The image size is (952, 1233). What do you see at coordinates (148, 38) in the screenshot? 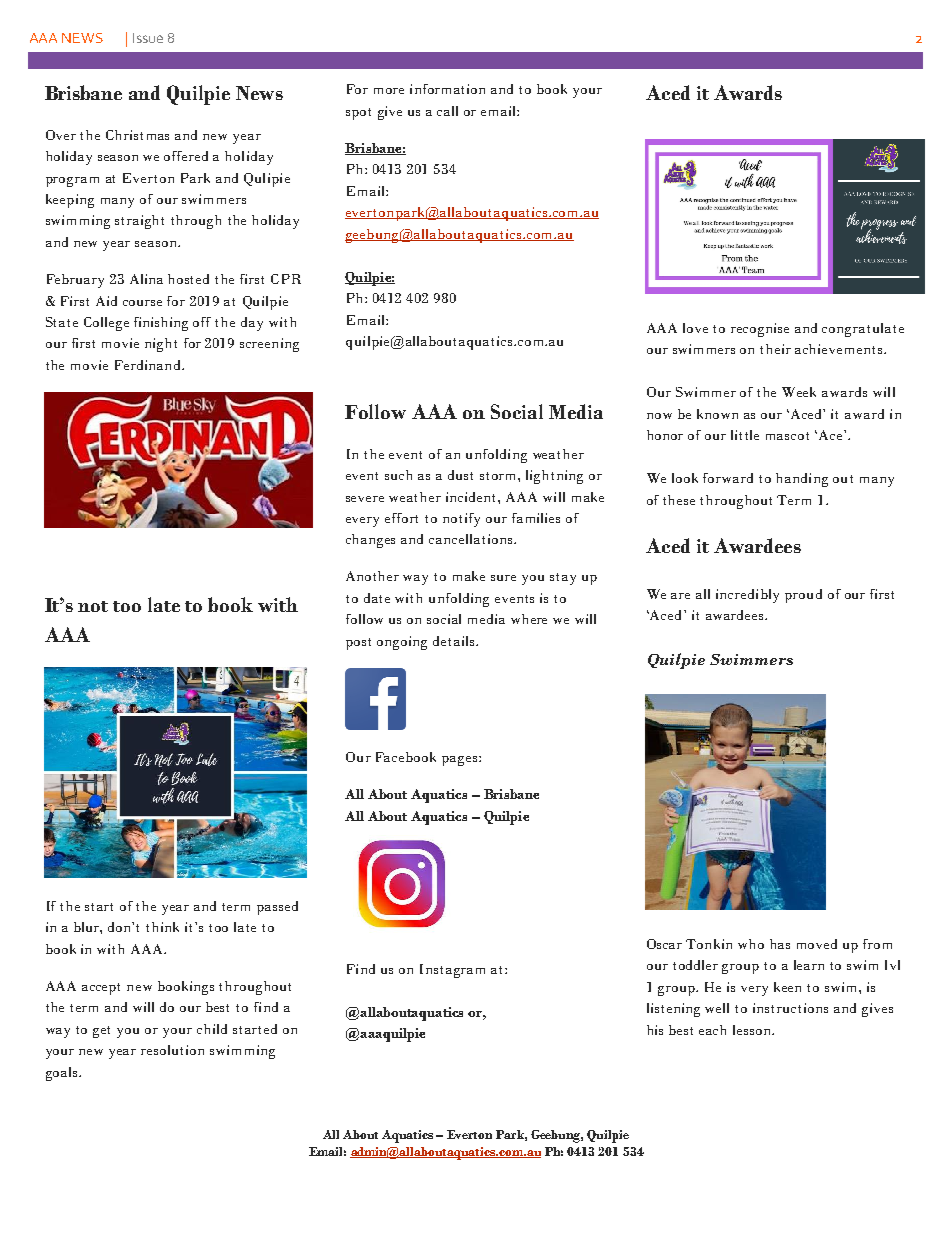
I see `Issue` at bounding box center [148, 38].
